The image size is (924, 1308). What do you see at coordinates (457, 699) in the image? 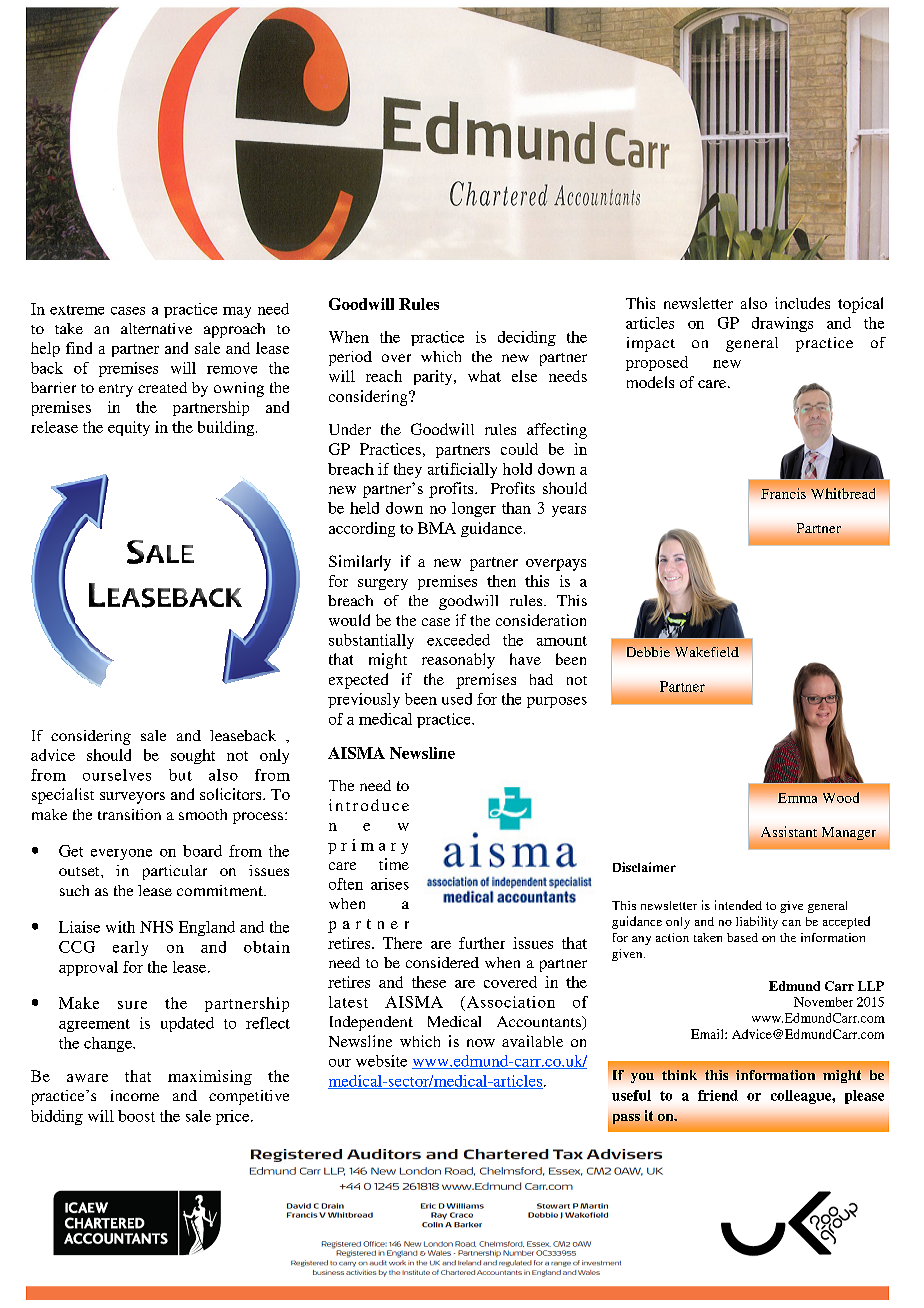
I see `used` at bounding box center [457, 699].
